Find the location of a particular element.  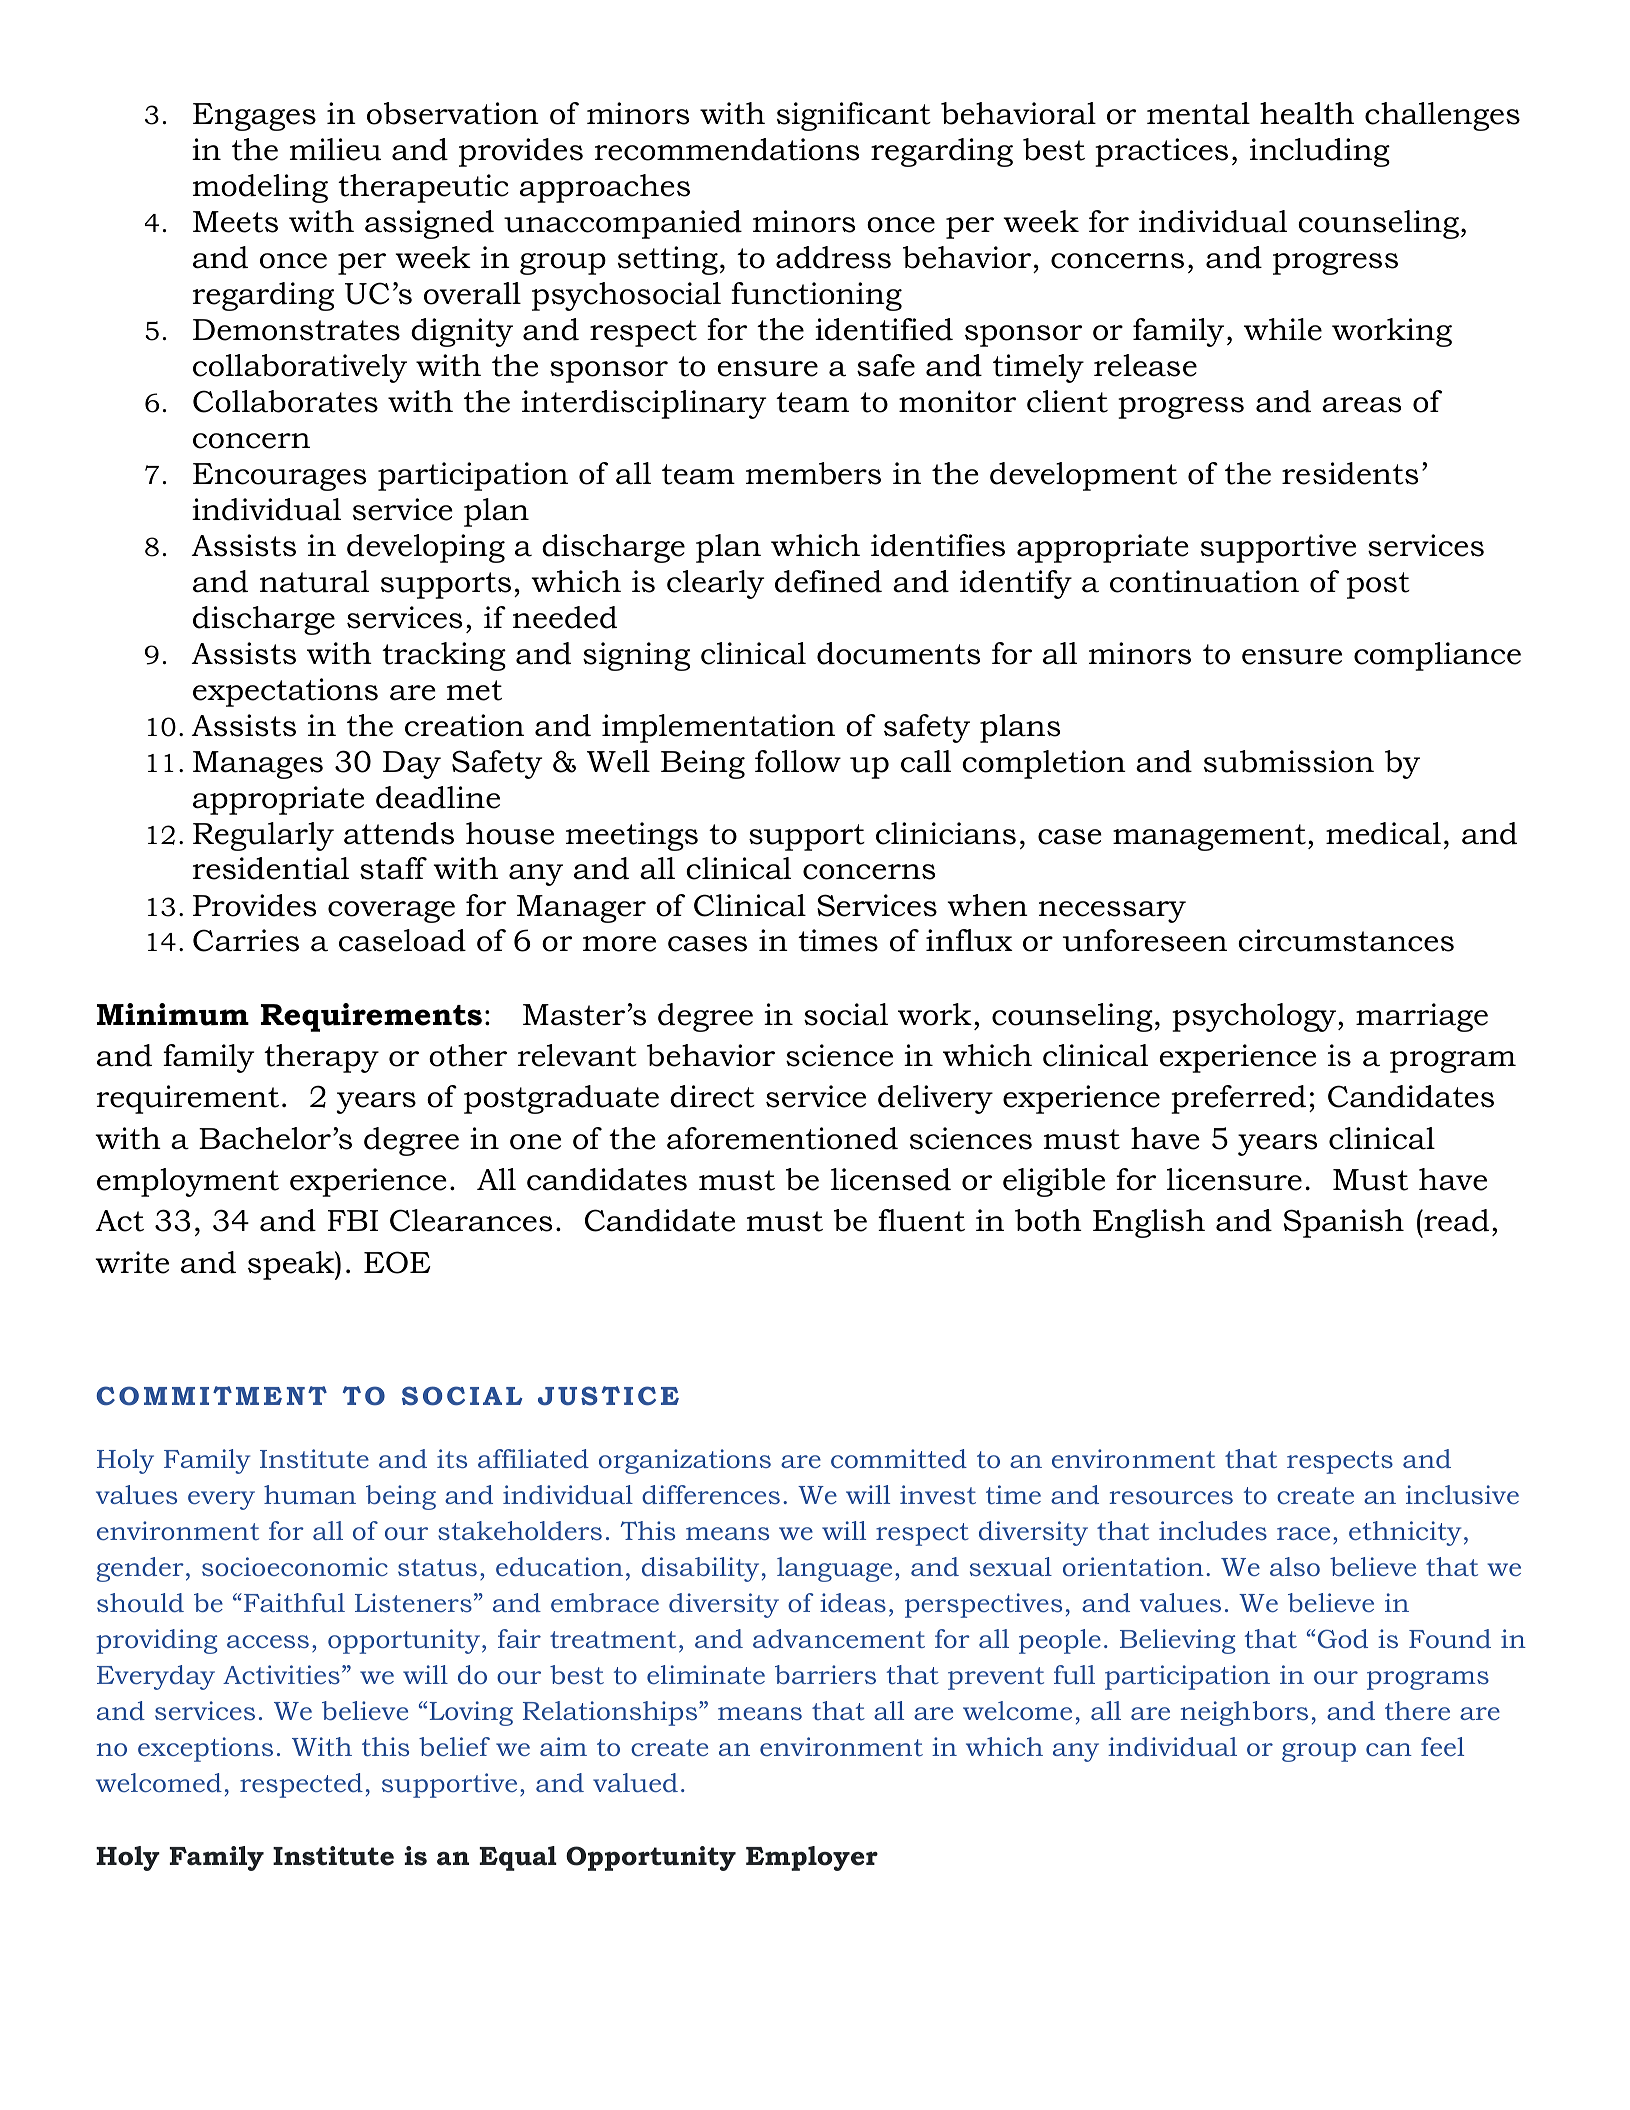

follow is located at coordinates (798, 761).
